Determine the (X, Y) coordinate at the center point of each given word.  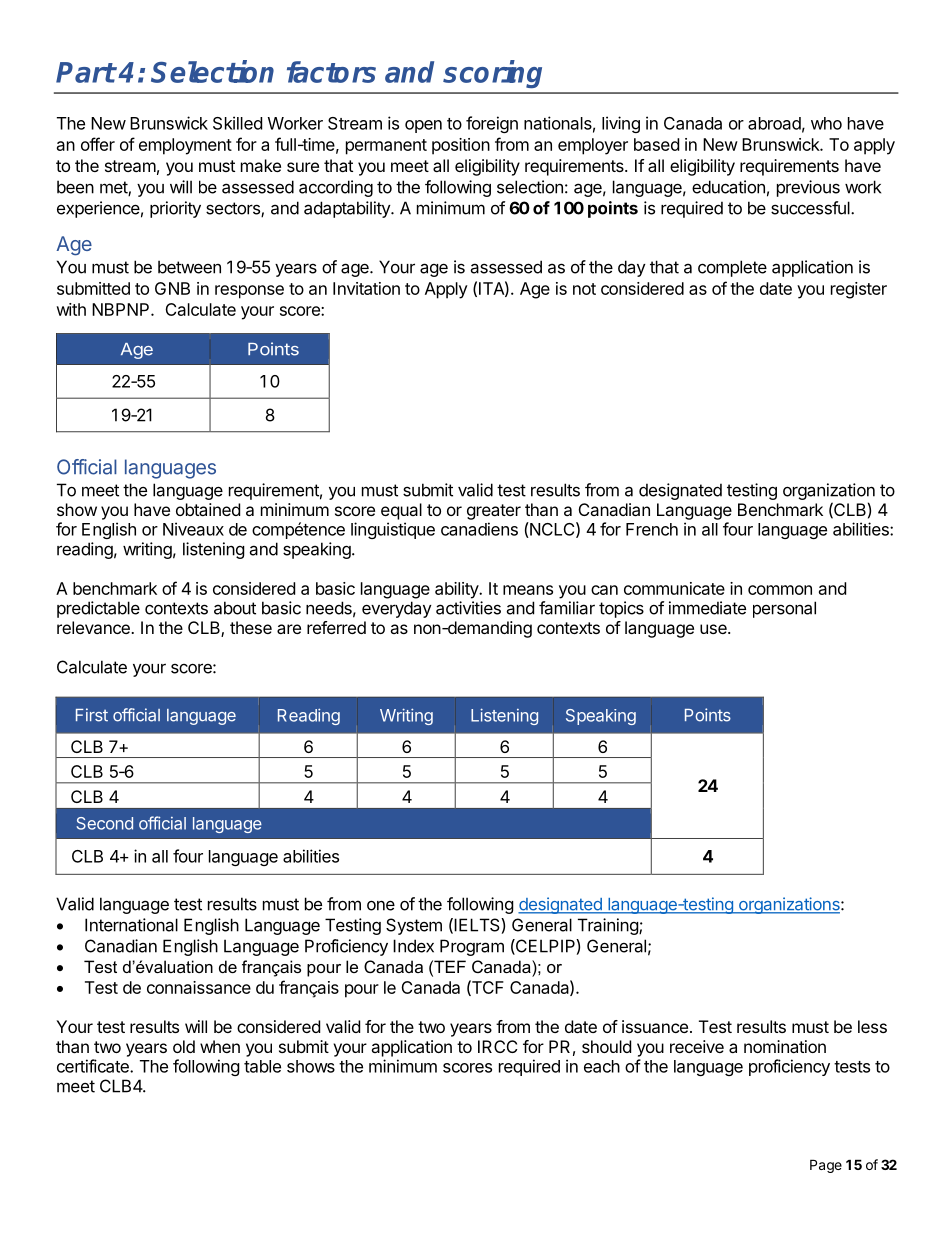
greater (494, 512)
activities (468, 608)
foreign (492, 124)
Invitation (366, 288)
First (92, 715)
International (131, 925)
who (826, 123)
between (189, 267)
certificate (94, 1066)
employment (185, 146)
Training (609, 926)
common (780, 590)
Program (472, 947)
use (714, 629)
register (859, 290)
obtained (208, 509)
